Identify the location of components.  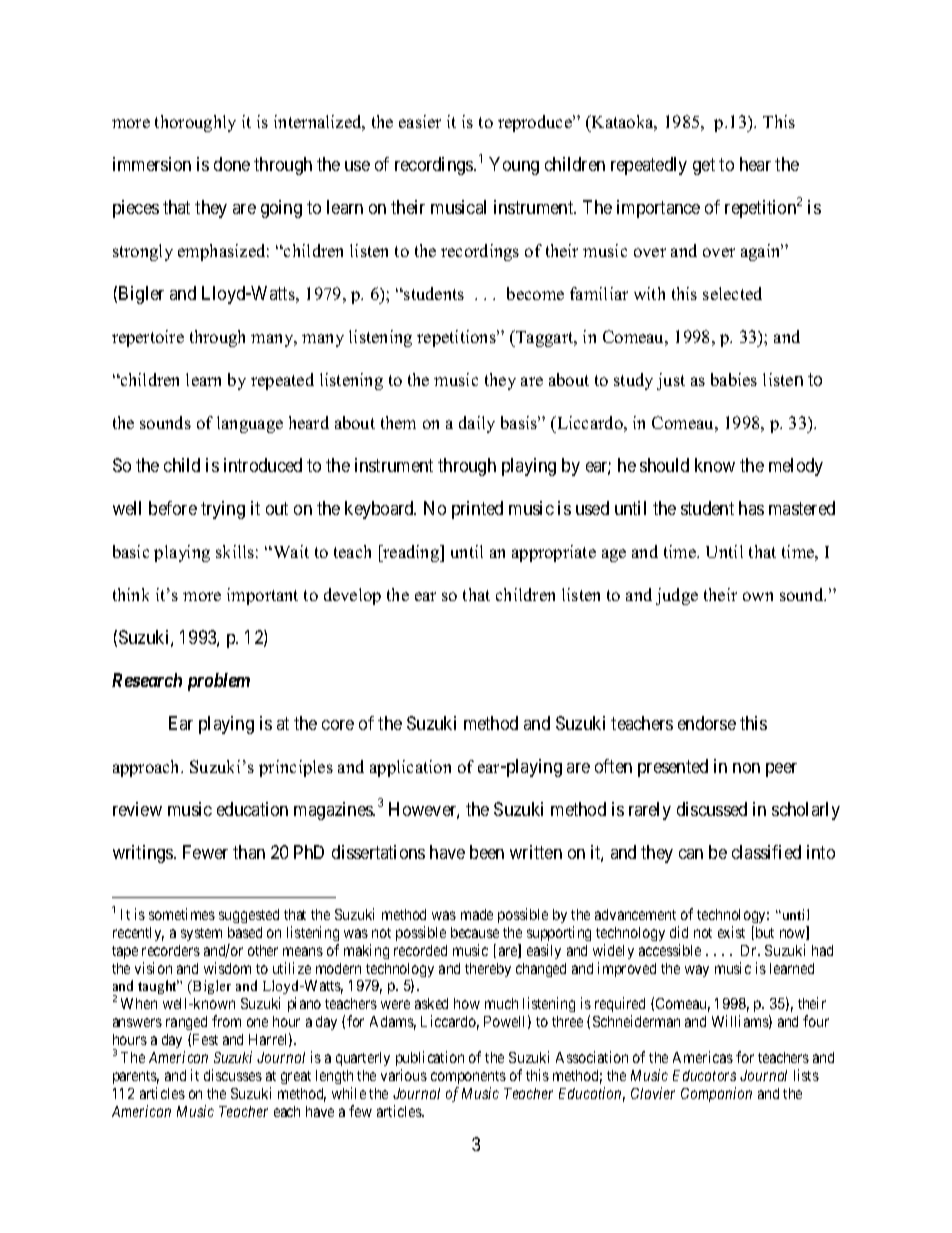
(468, 1077).
